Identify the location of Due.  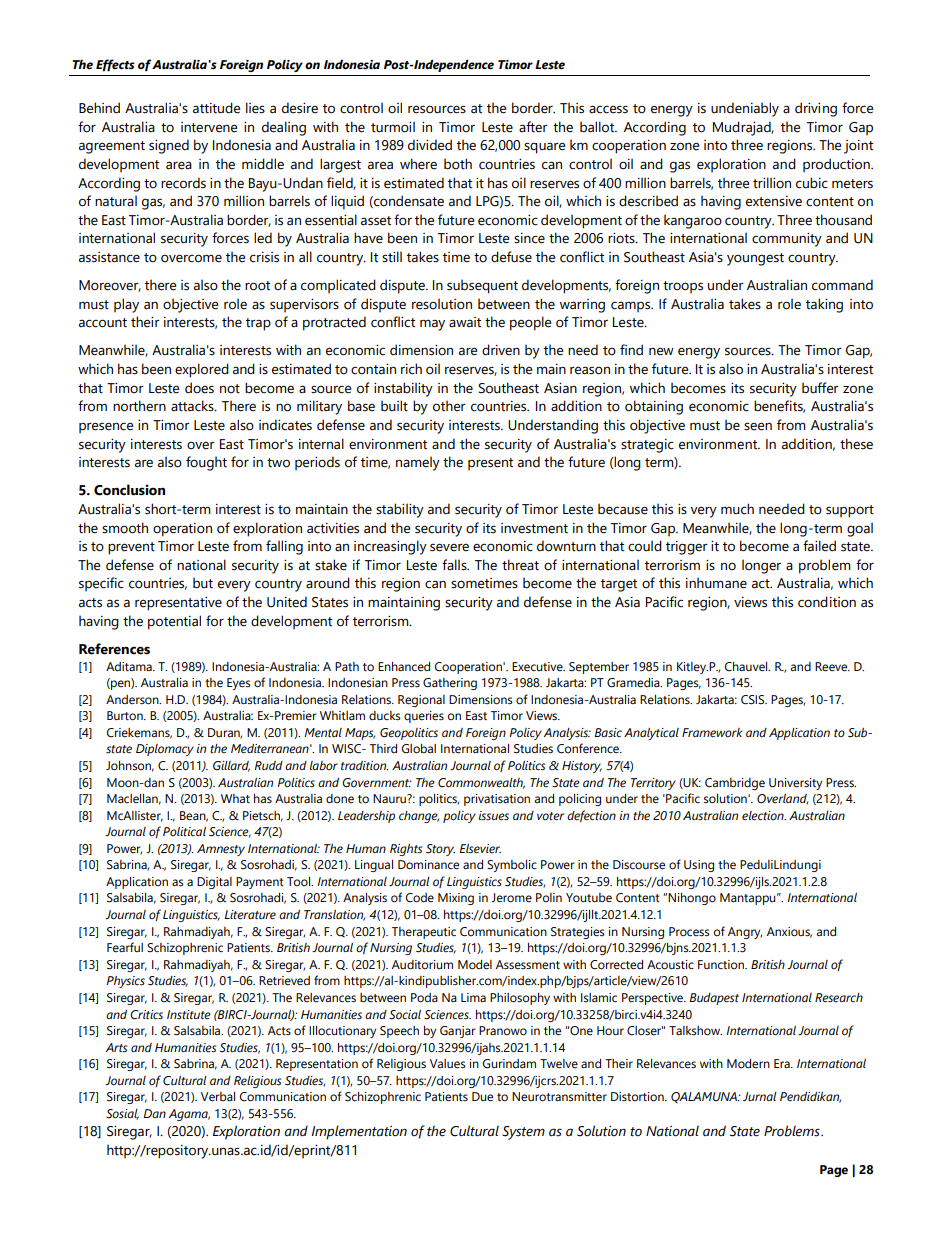
(482, 1097).
